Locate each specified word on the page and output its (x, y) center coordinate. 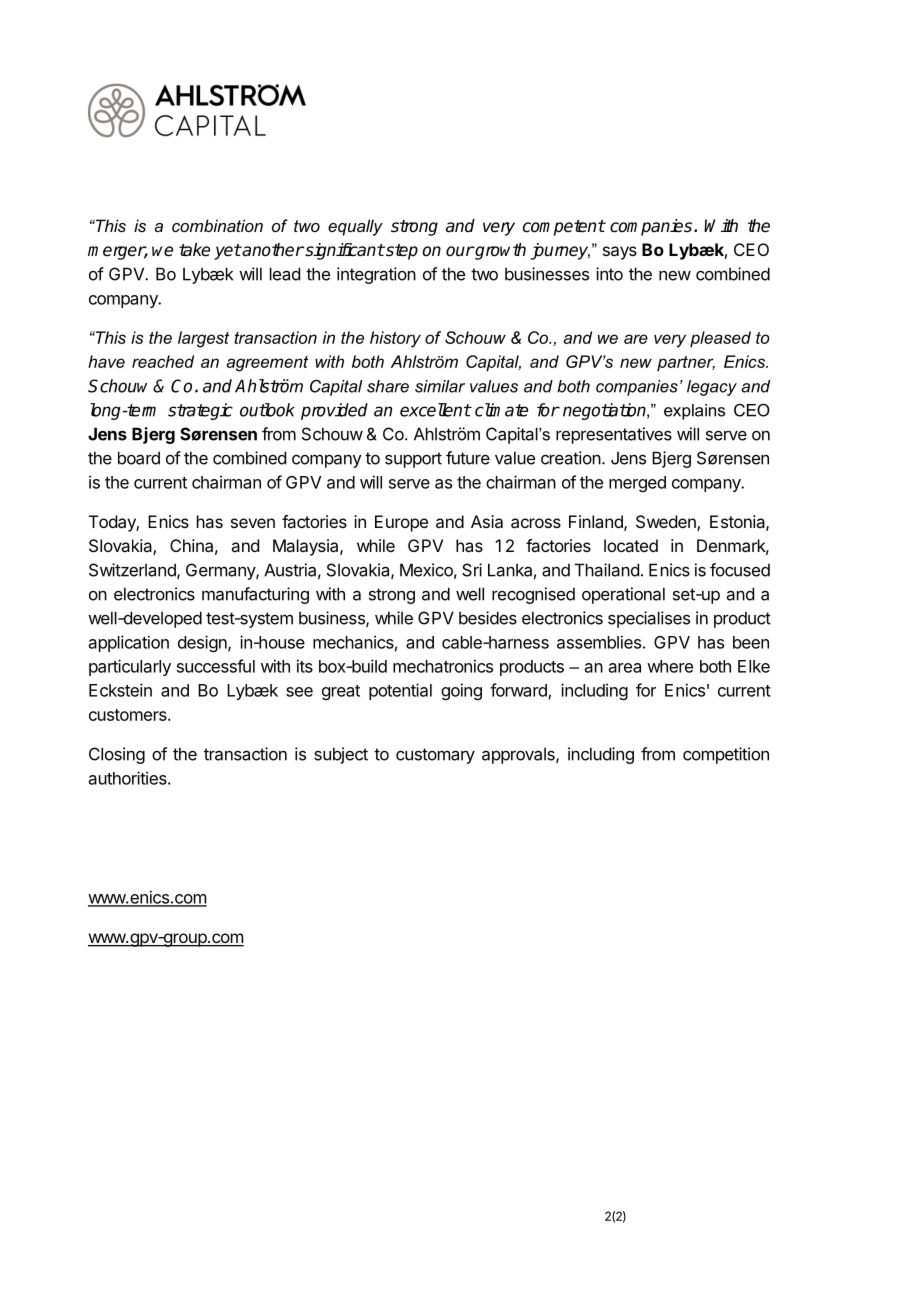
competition (726, 755)
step (401, 252)
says (620, 253)
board (139, 458)
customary (435, 756)
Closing (117, 755)
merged (637, 484)
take (194, 250)
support (413, 460)
